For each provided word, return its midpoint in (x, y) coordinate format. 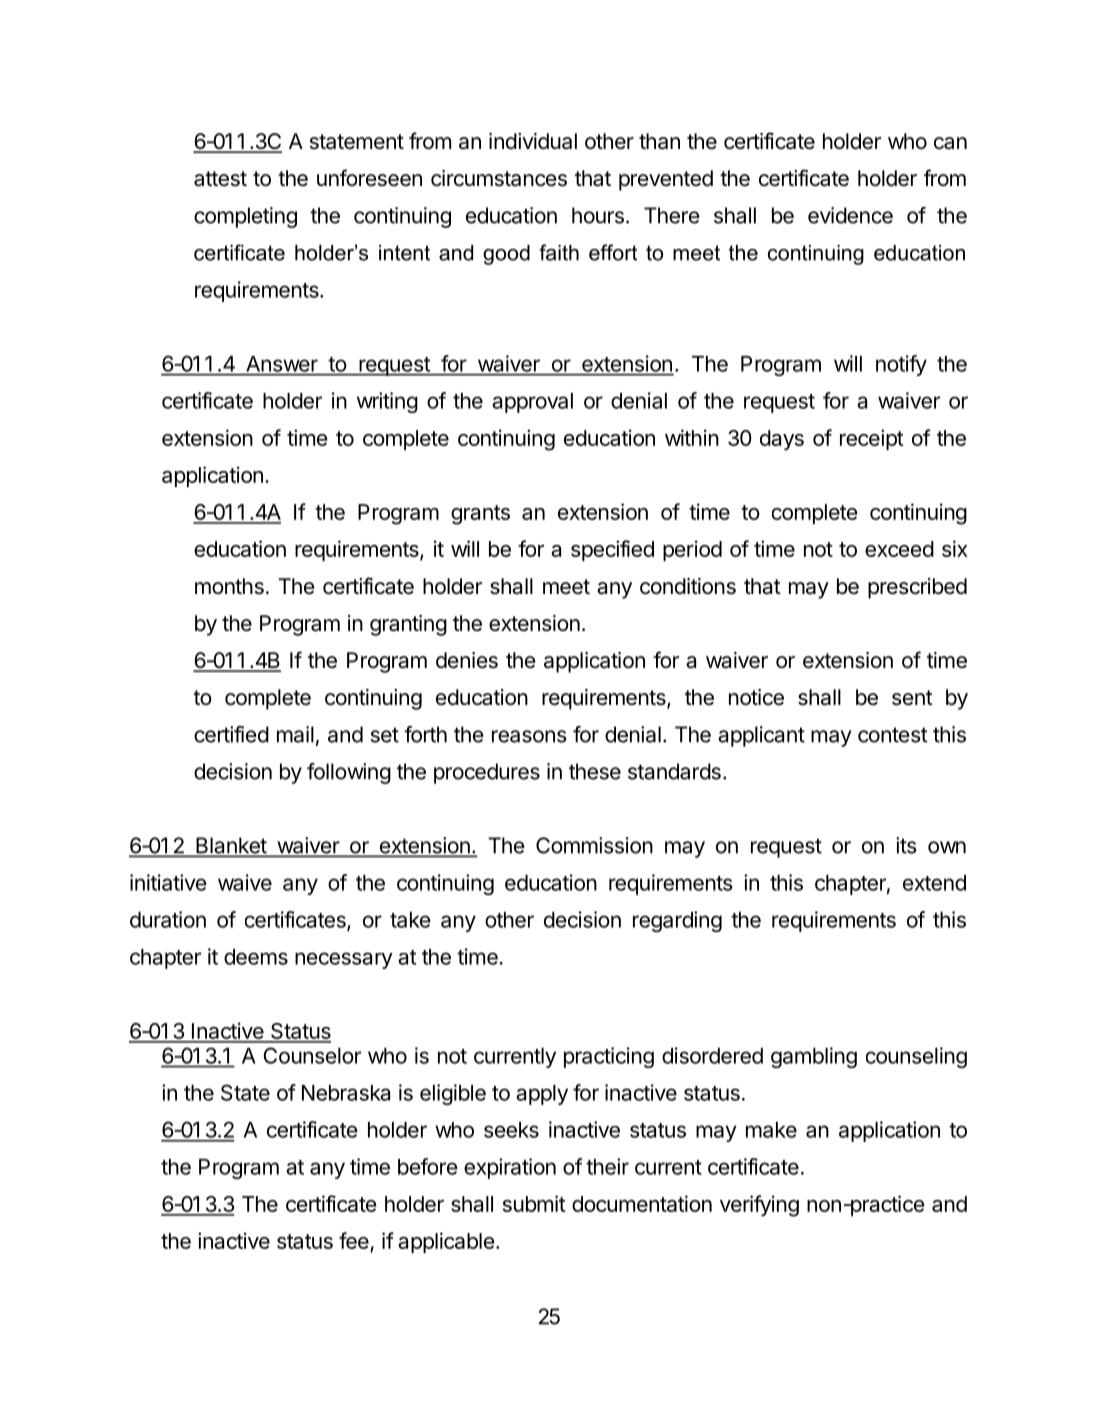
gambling (814, 1057)
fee (354, 1240)
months (229, 586)
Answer (282, 364)
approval (532, 403)
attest (220, 179)
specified (612, 550)
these (595, 771)
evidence (850, 215)
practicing (609, 1057)
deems (256, 957)
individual (533, 141)
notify (901, 365)
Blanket (231, 846)
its (906, 845)
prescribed (917, 588)
